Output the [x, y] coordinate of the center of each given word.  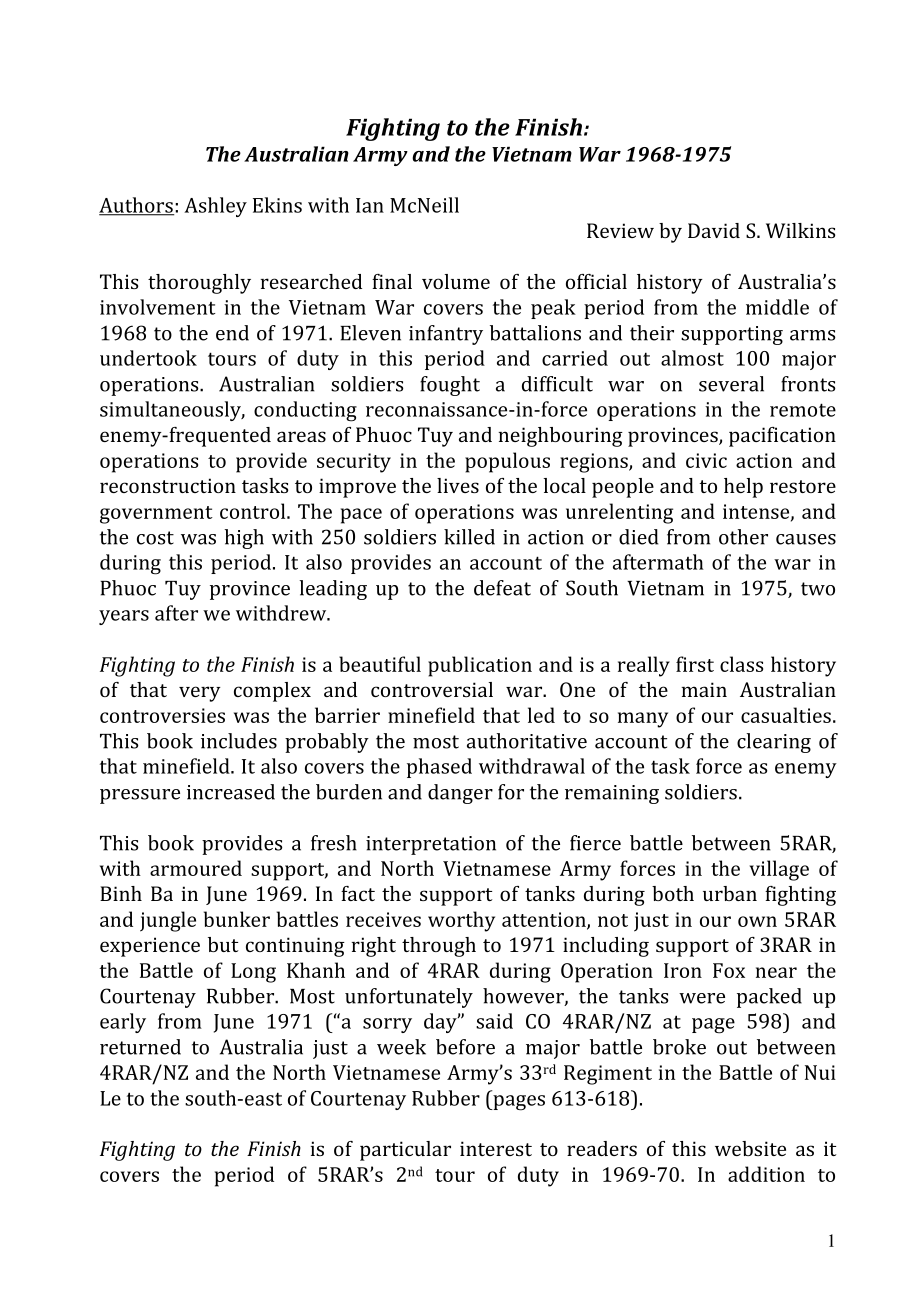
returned [140, 1047]
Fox [729, 970]
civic [706, 460]
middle [777, 307]
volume [456, 281]
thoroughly [199, 284]
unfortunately [409, 998]
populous [507, 462]
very [200, 694]
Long [253, 973]
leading [333, 590]
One [577, 689]
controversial [432, 689]
